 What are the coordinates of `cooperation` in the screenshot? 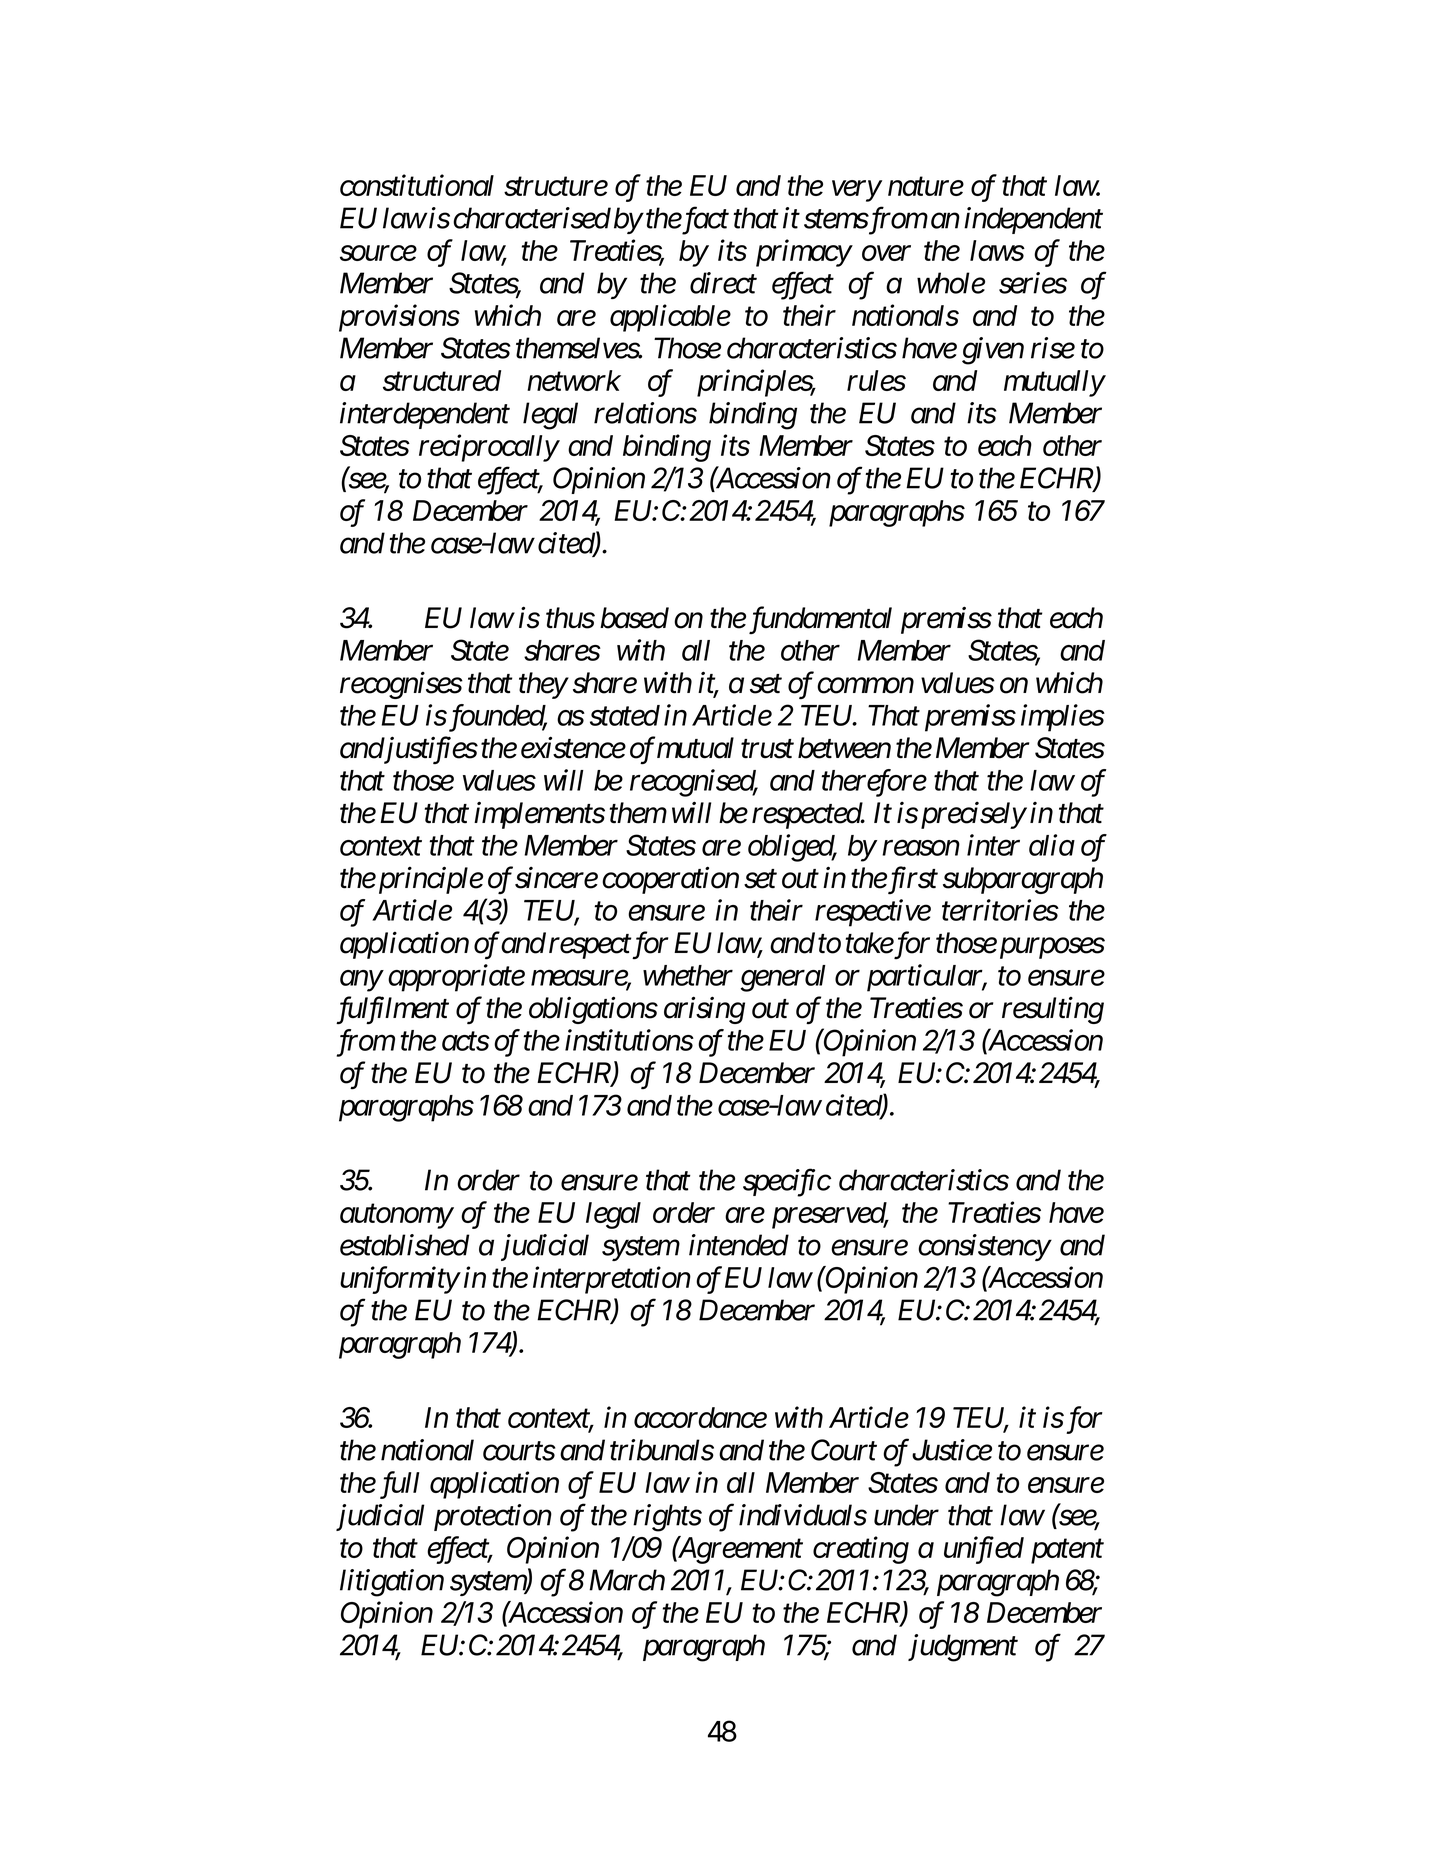 It's located at (670, 880).
